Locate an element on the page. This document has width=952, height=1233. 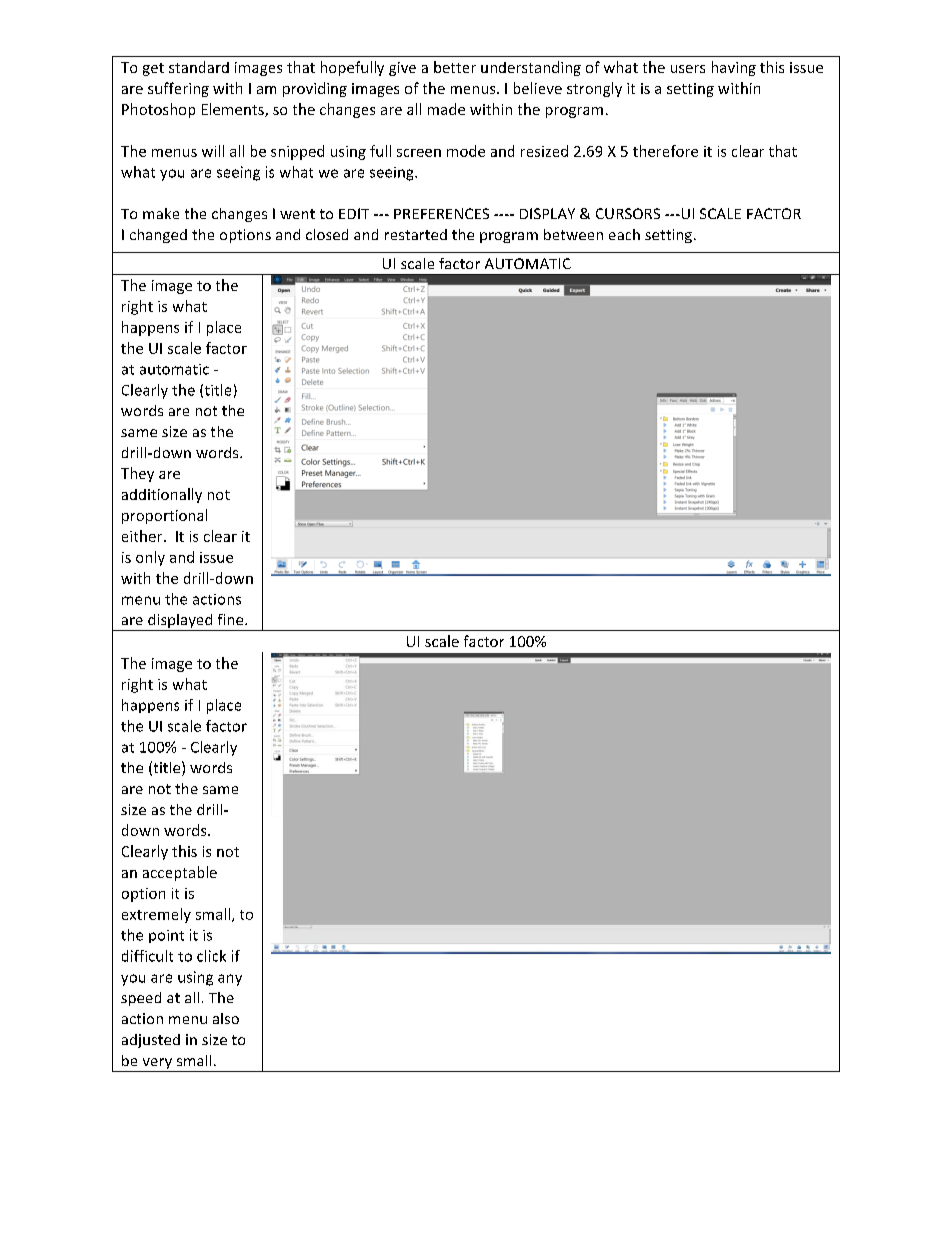
any is located at coordinates (230, 980).
